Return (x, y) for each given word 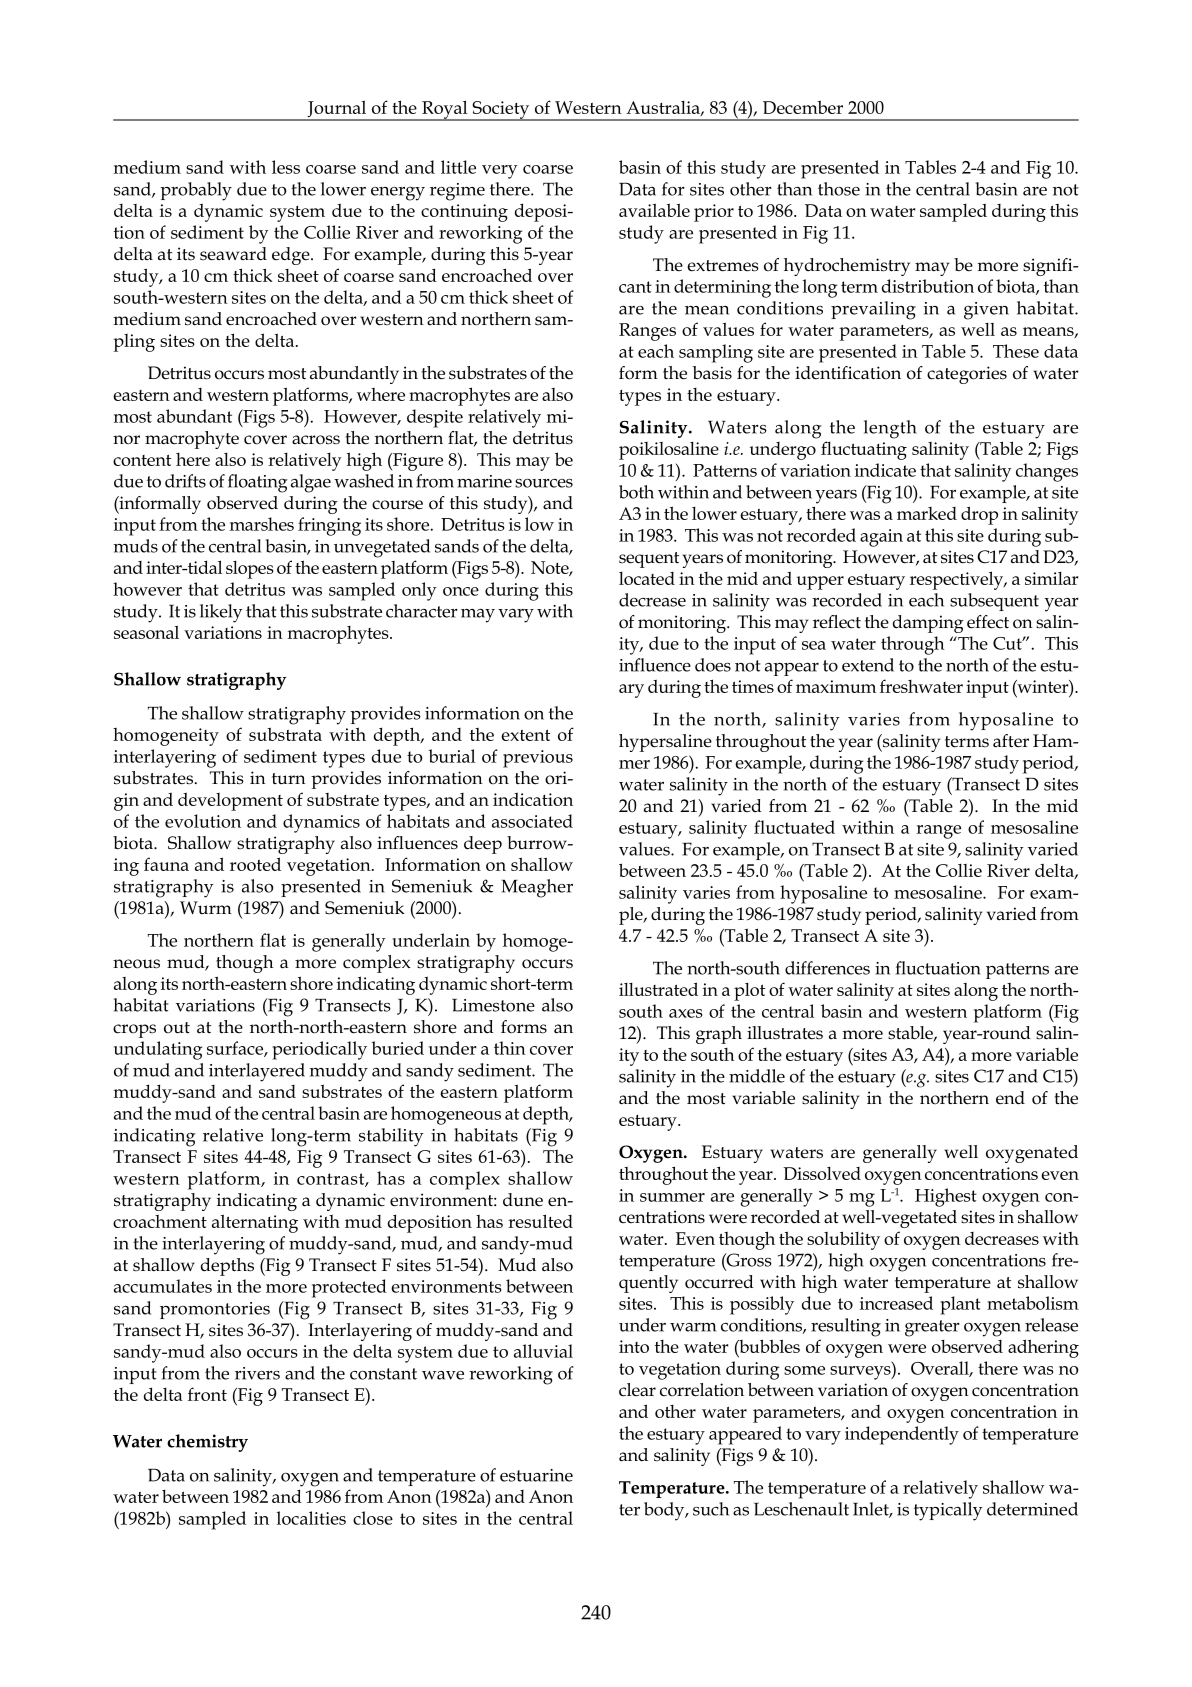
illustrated (658, 989)
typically (948, 1511)
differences (827, 968)
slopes (250, 570)
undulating (158, 1050)
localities (311, 1518)
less (286, 167)
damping (928, 624)
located (647, 578)
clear (637, 1390)
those (839, 189)
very (500, 172)
